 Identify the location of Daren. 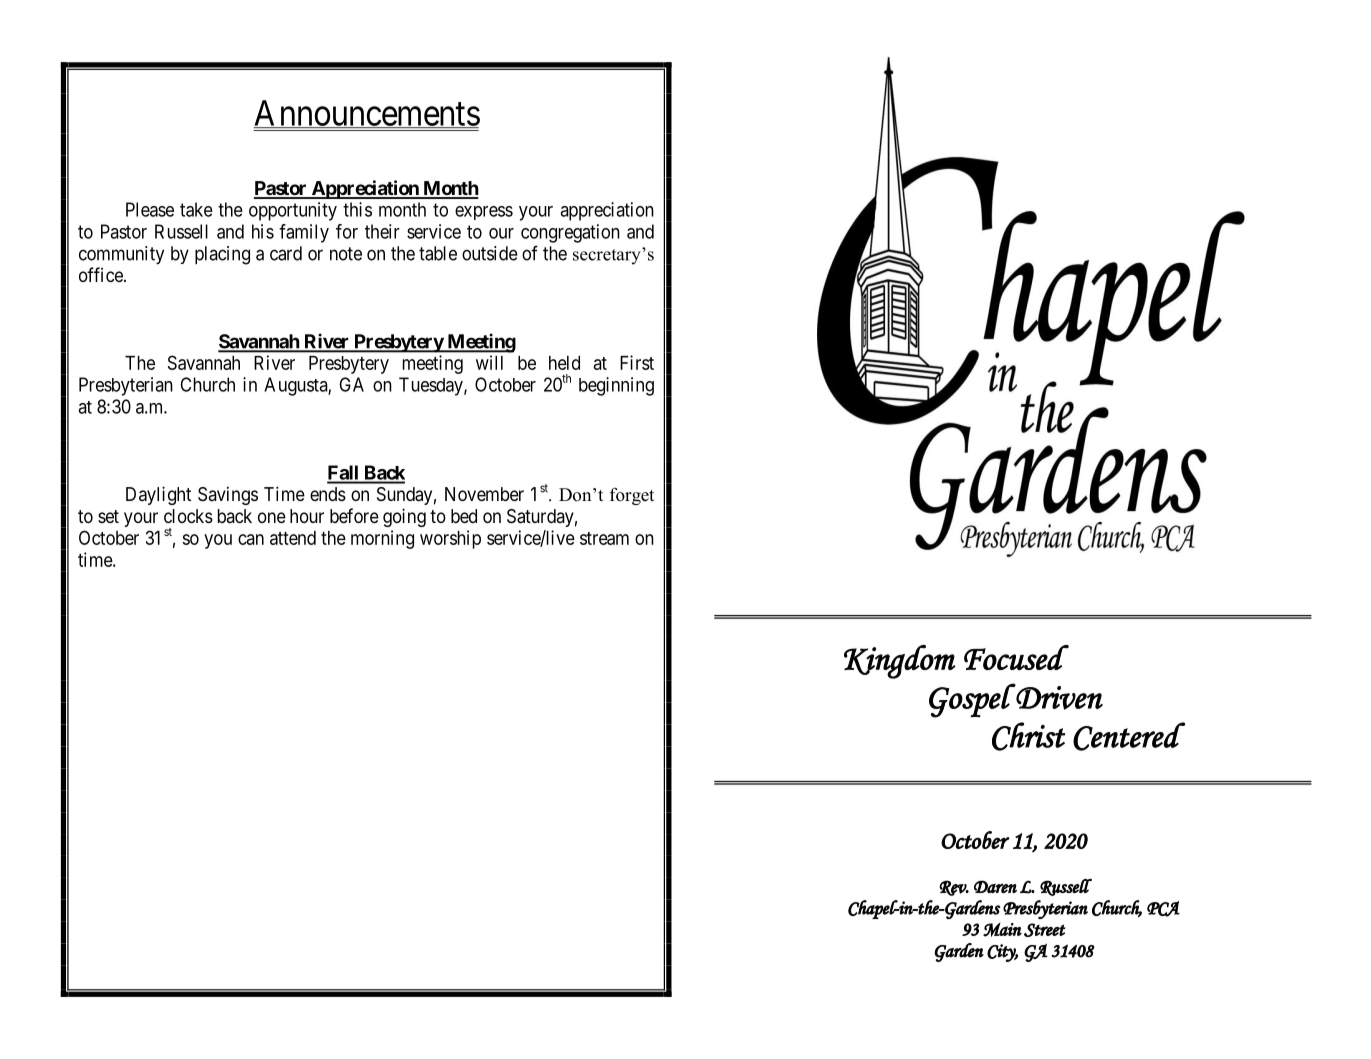
(995, 886).
